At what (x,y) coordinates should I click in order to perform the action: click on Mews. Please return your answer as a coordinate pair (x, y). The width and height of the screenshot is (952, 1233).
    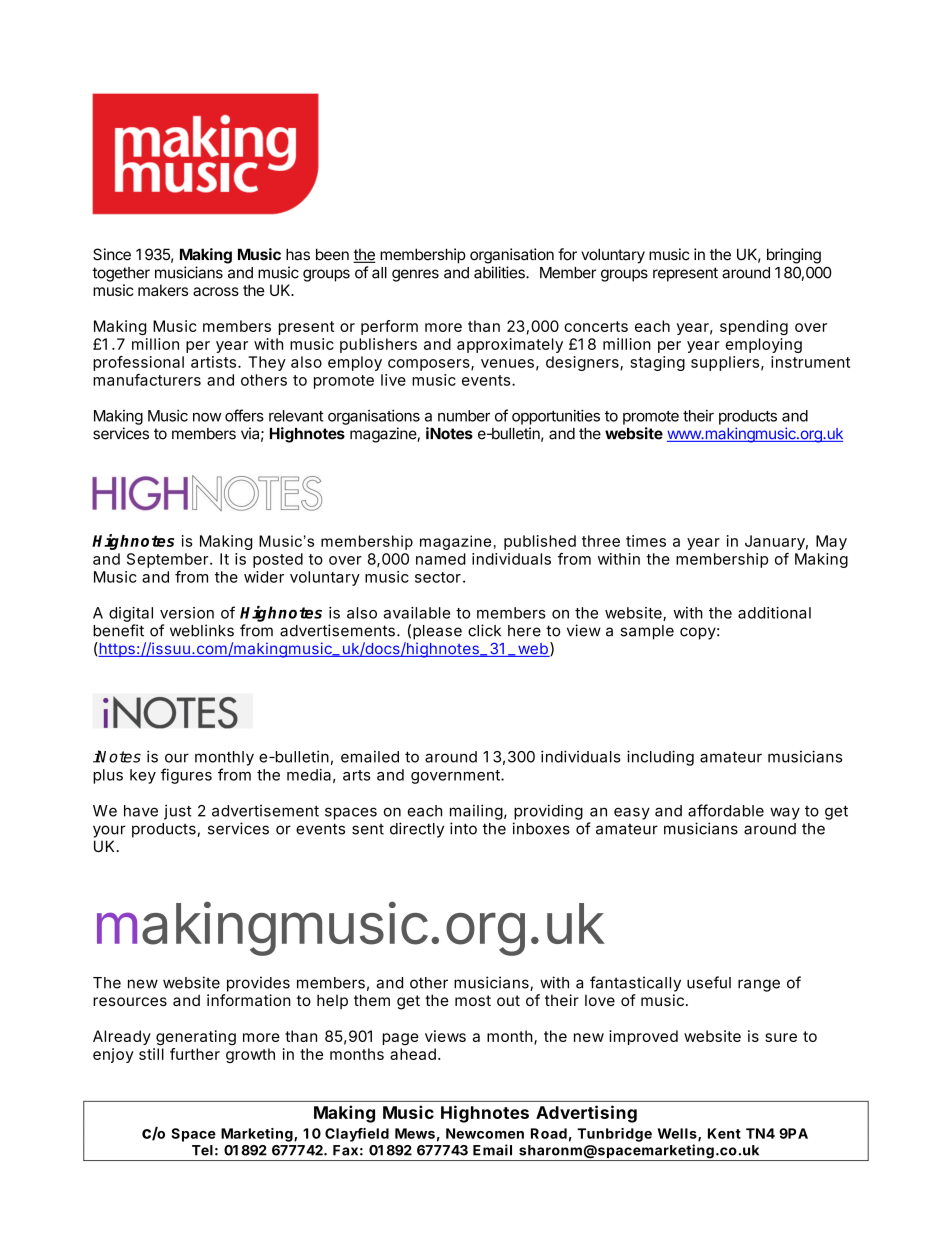
    Looking at the image, I should click on (415, 1133).
